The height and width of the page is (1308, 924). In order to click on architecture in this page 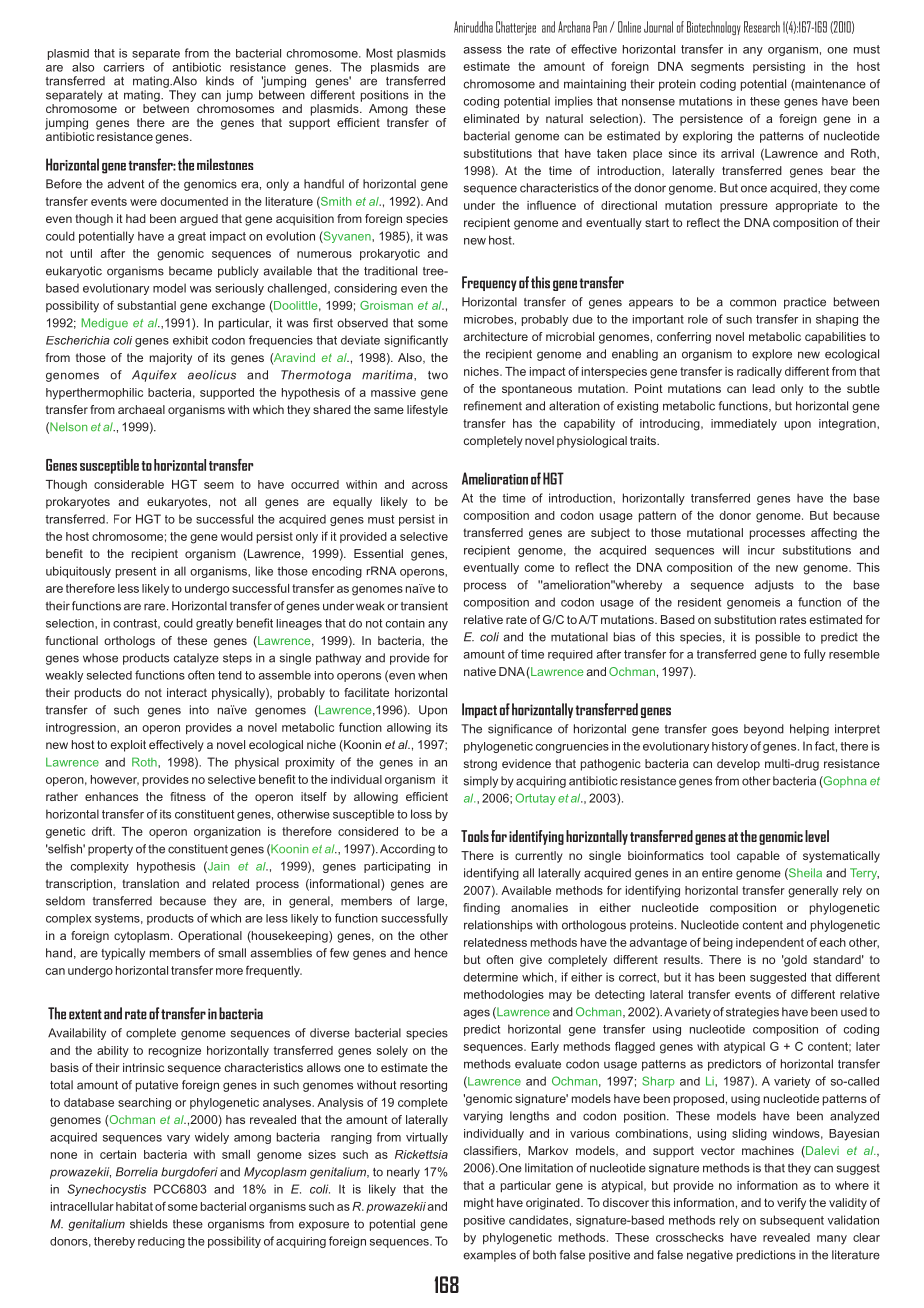, I will do `click(495, 336)`.
